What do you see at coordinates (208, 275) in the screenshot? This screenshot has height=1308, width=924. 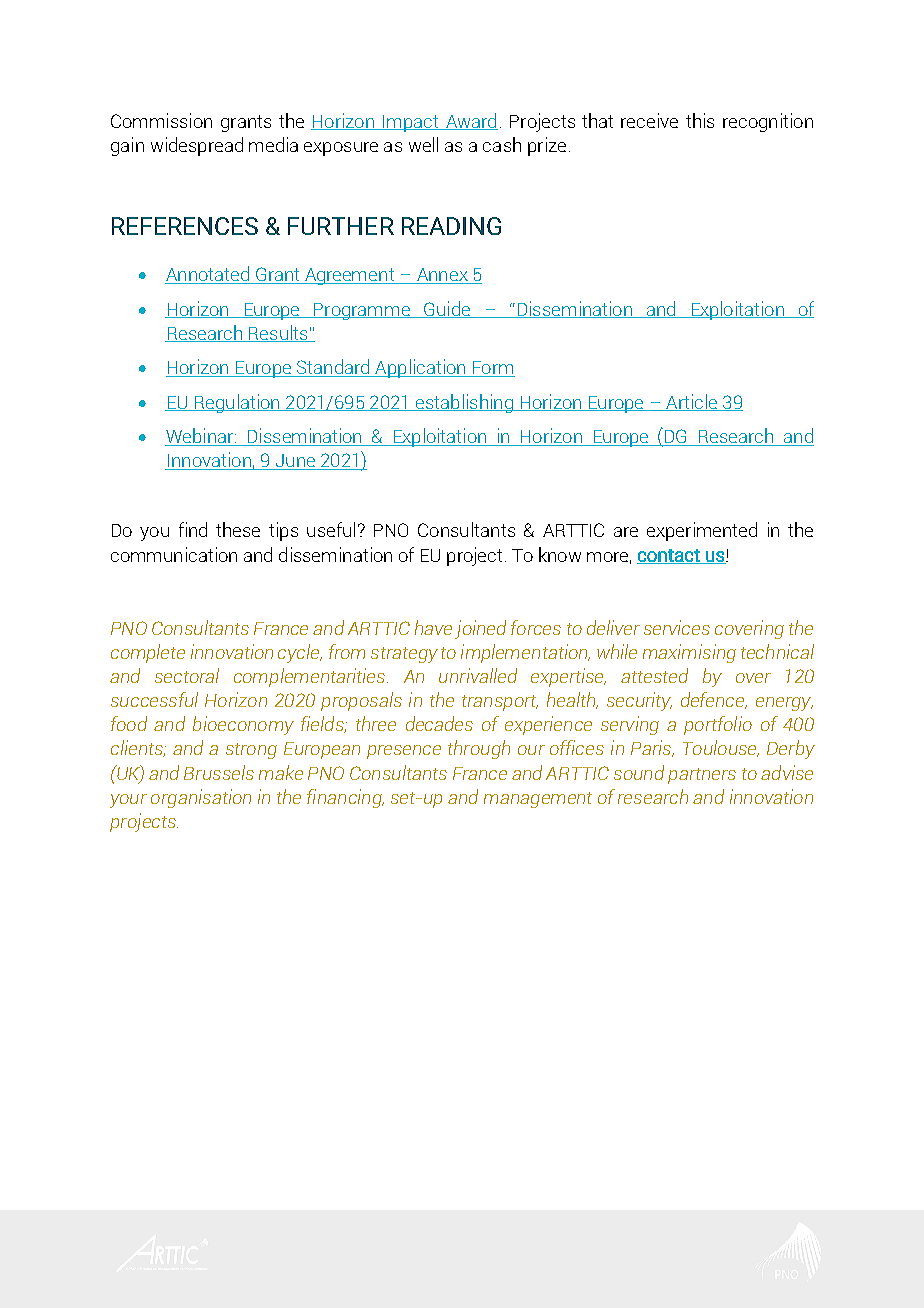 I see `Annotated` at bounding box center [208, 275].
